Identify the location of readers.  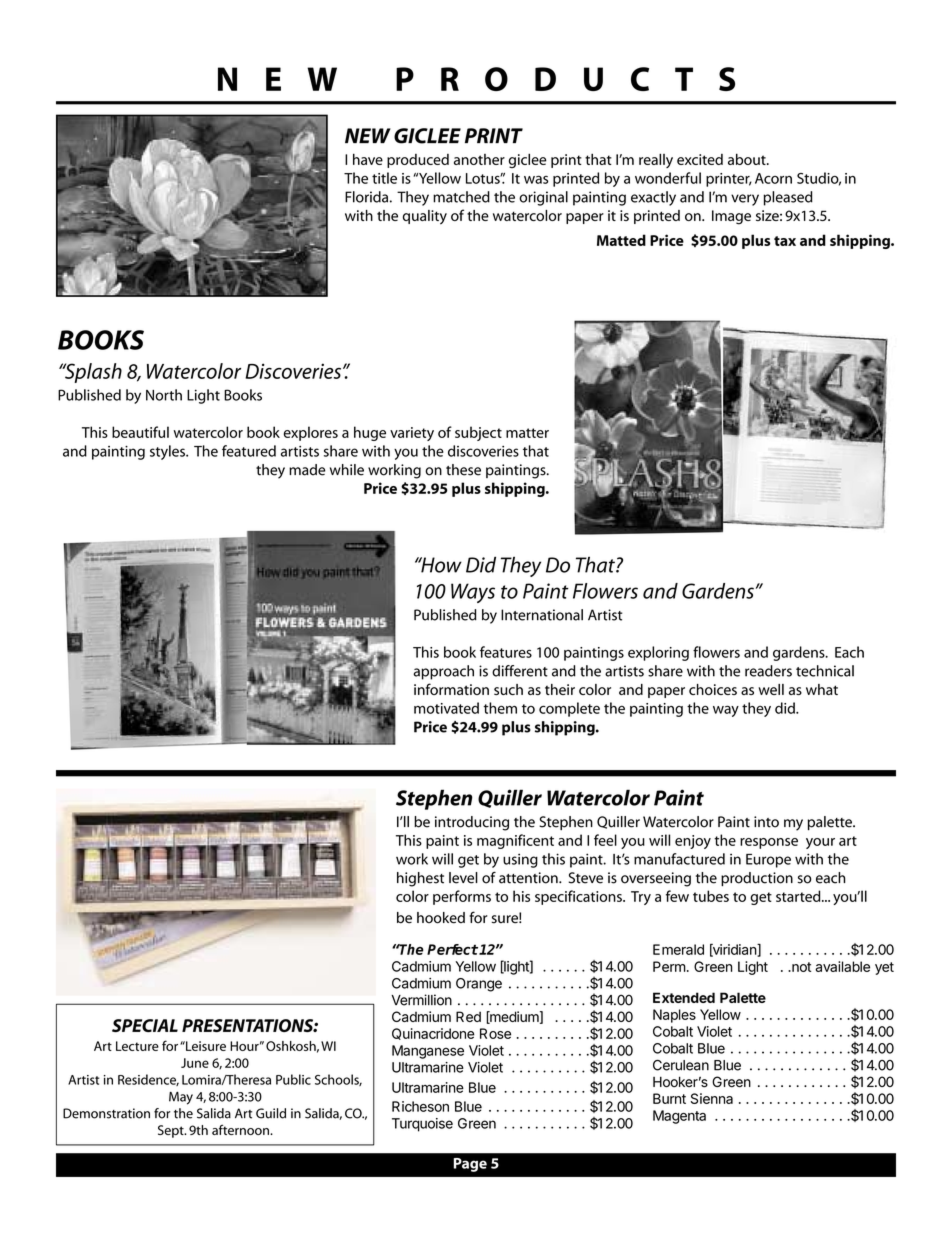
(768, 671).
